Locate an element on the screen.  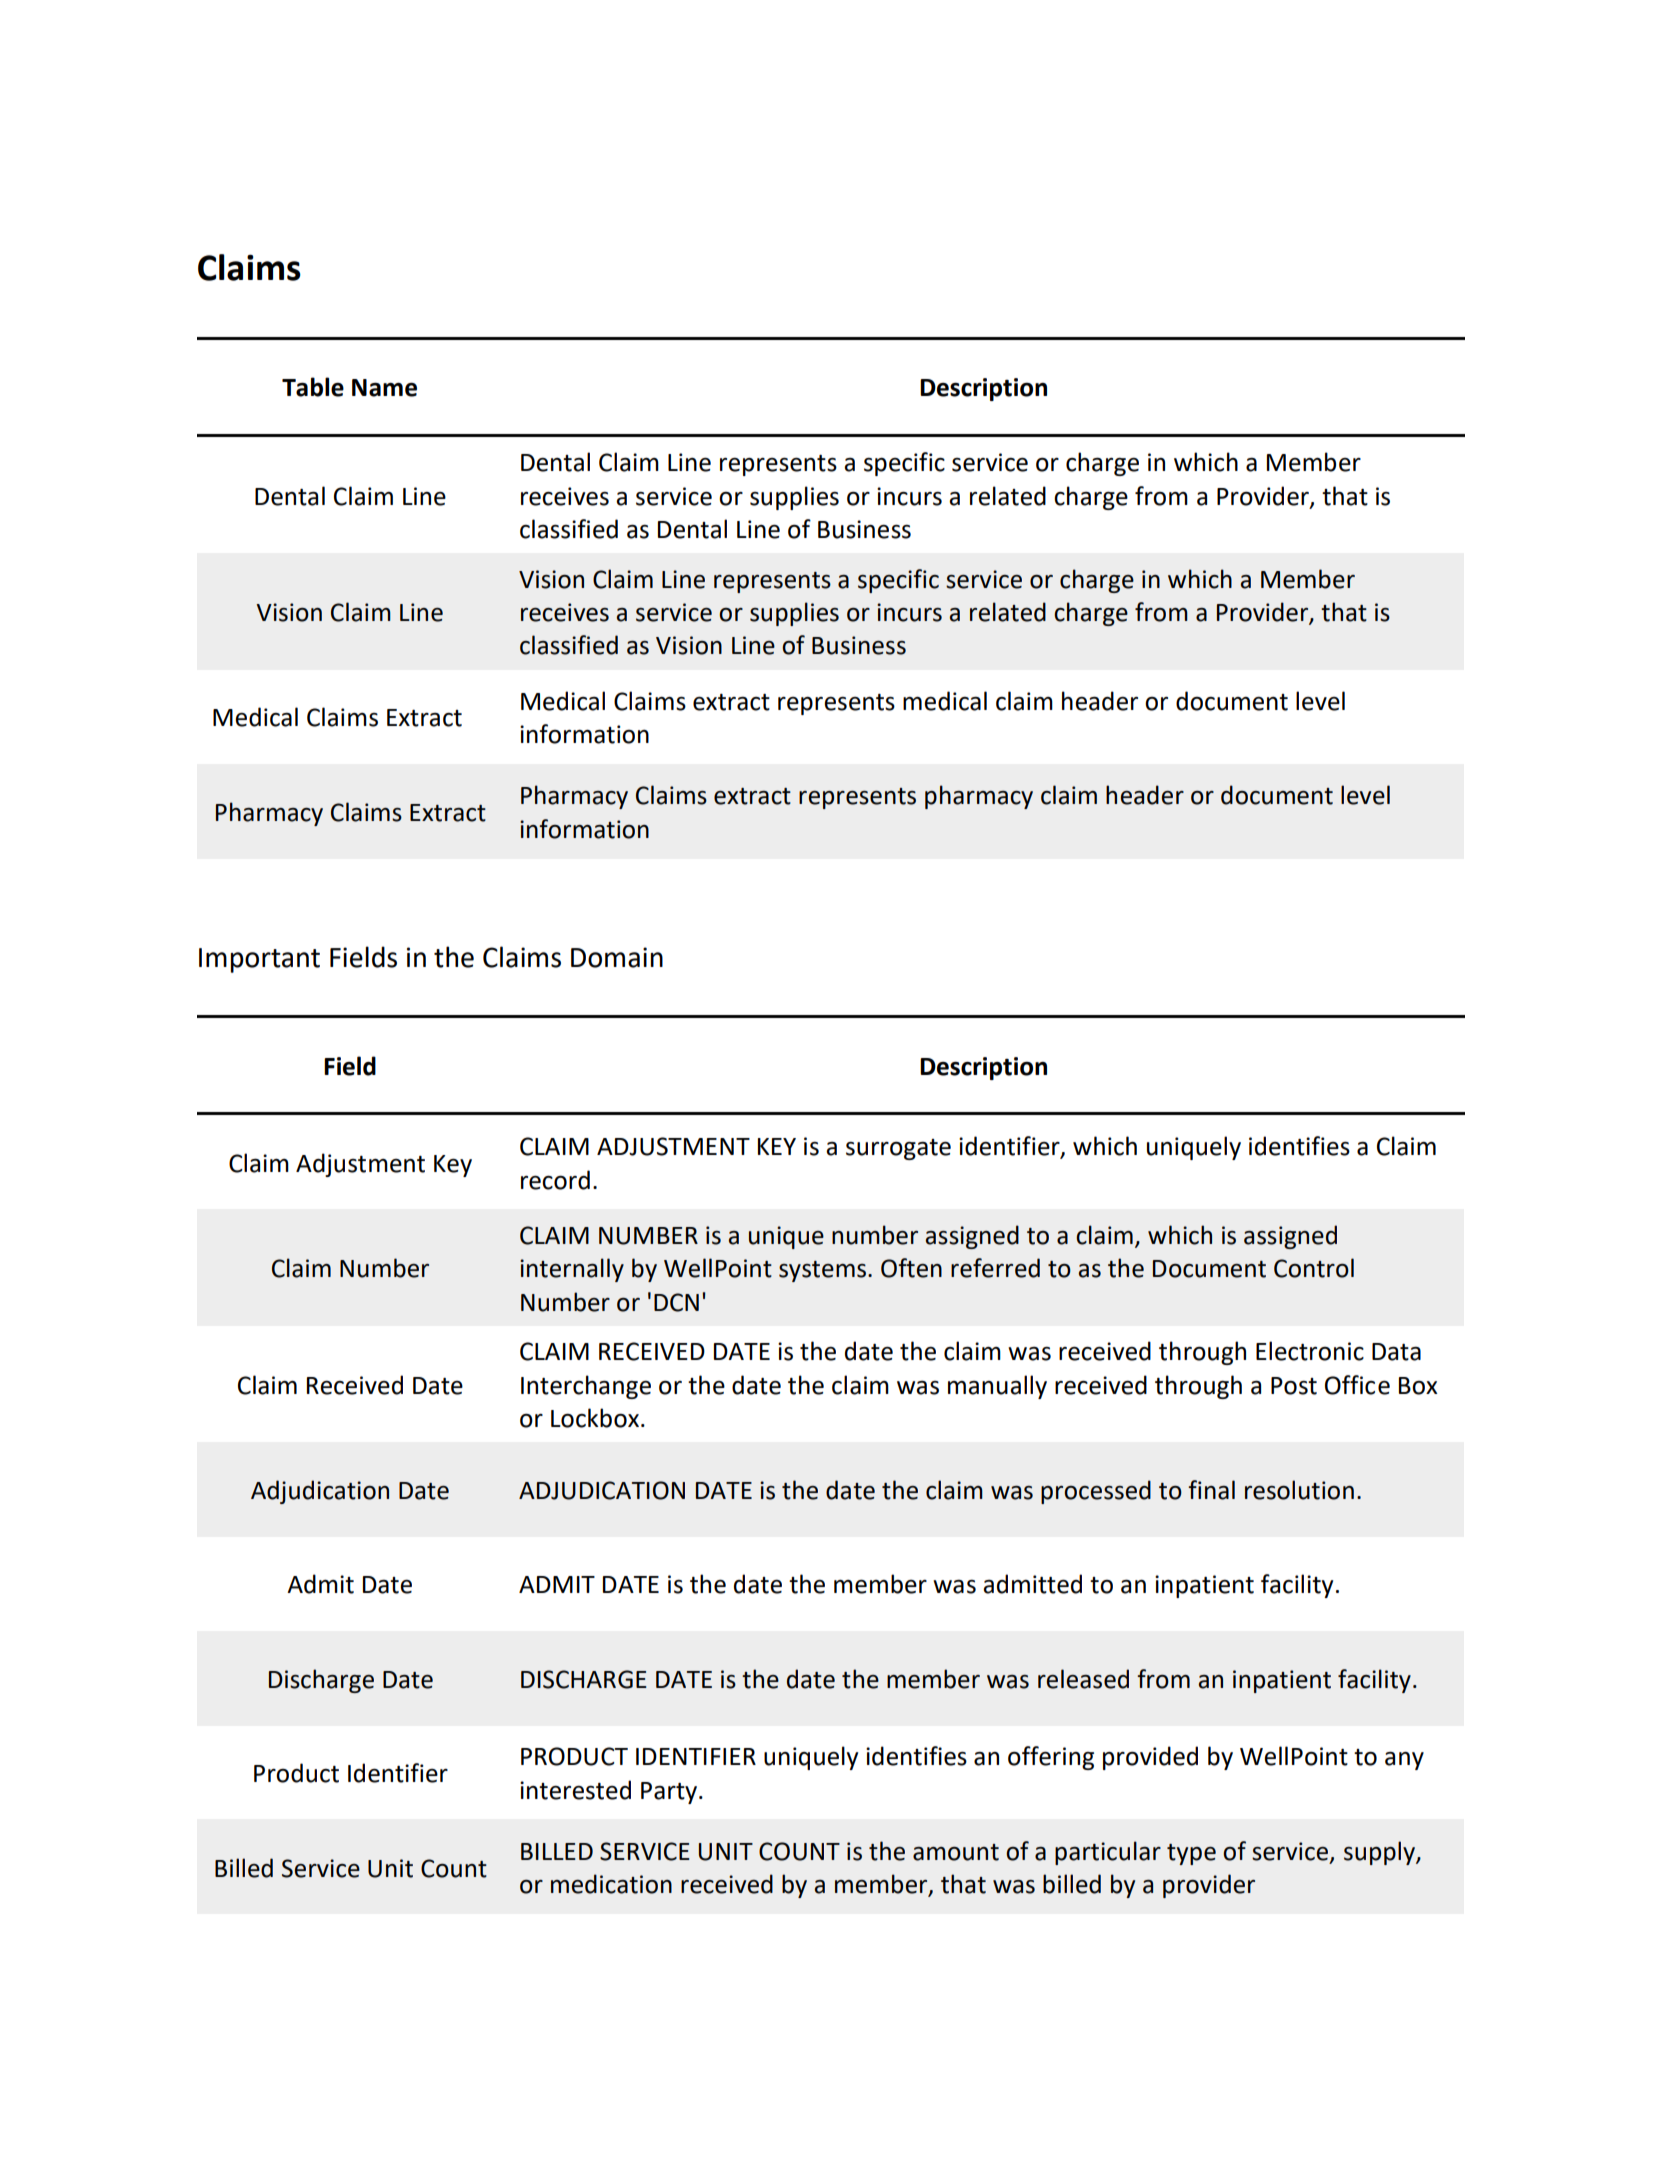
Domain is located at coordinates (617, 957).
